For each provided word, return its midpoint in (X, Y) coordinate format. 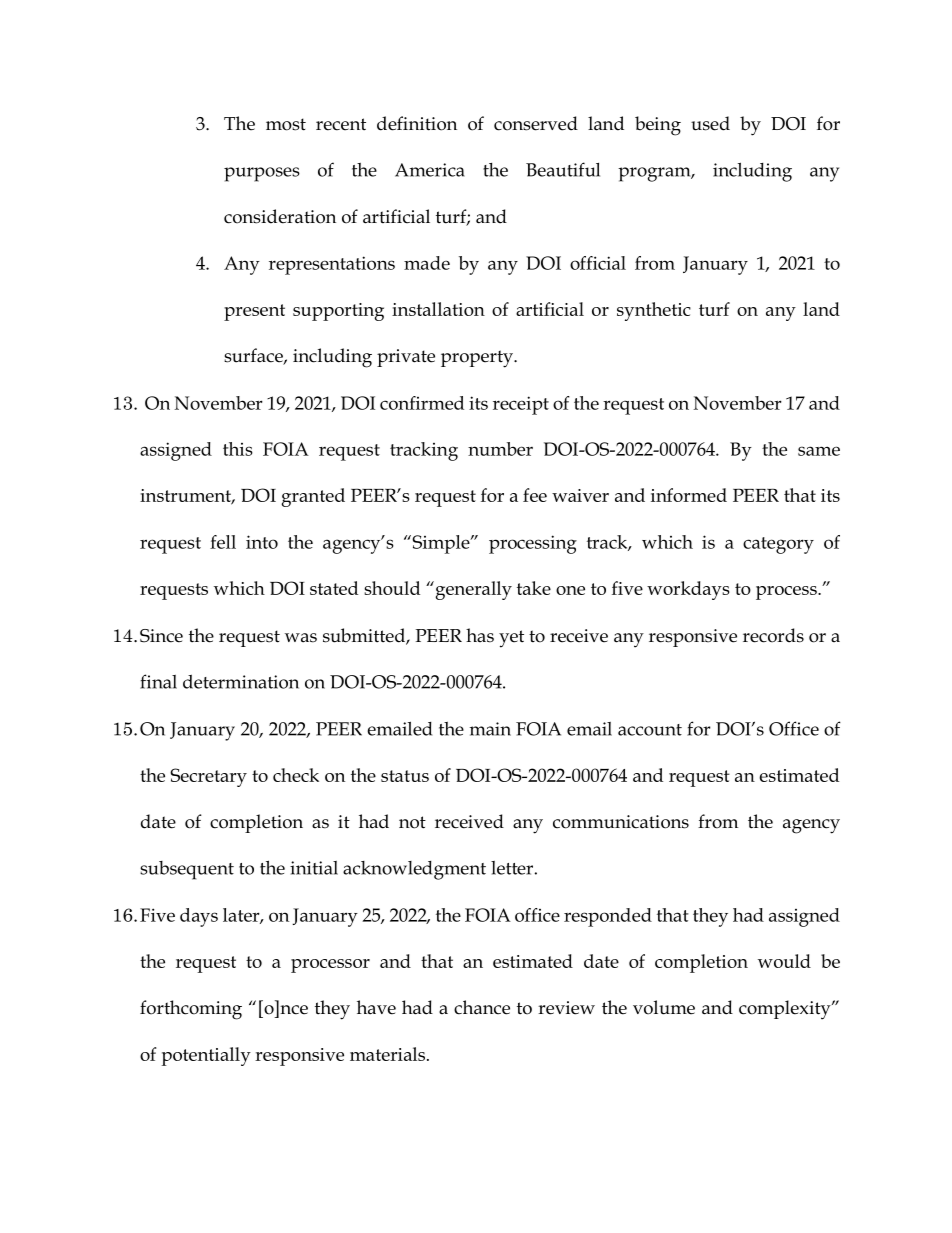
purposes (262, 174)
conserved (536, 123)
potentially (206, 1056)
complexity (786, 1010)
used (710, 123)
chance (482, 1007)
